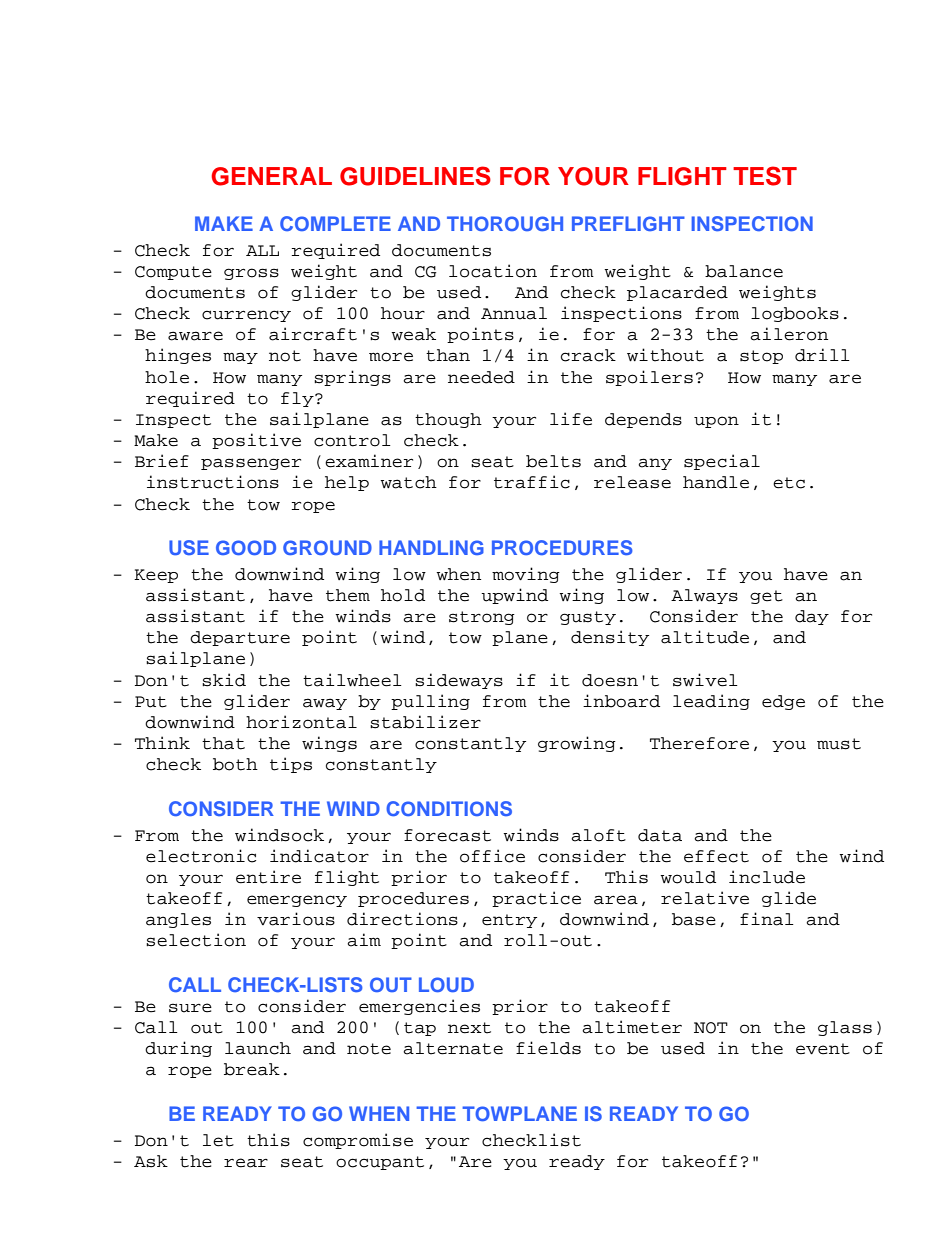 The height and width of the screenshot is (1233, 952). Describe the element at coordinates (448, 420) in the screenshot. I see `though` at that location.
